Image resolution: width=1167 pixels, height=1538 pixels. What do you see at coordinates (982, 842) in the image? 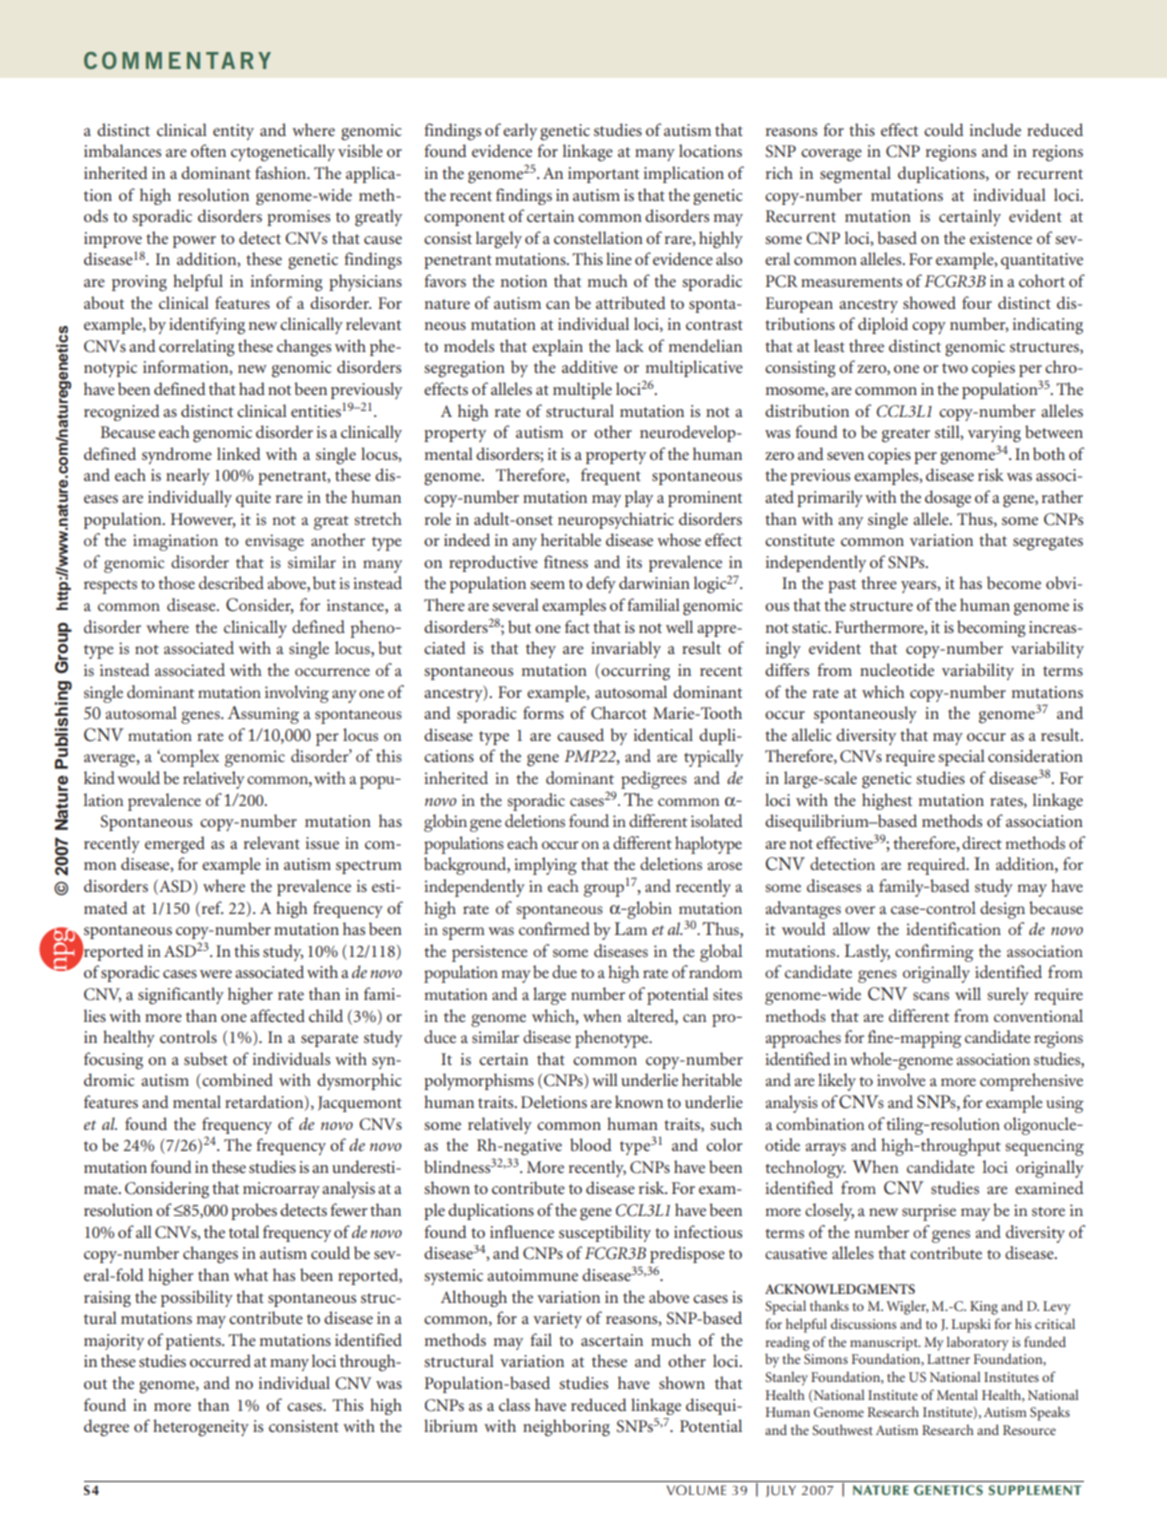
I see `direct` at bounding box center [982, 842].
